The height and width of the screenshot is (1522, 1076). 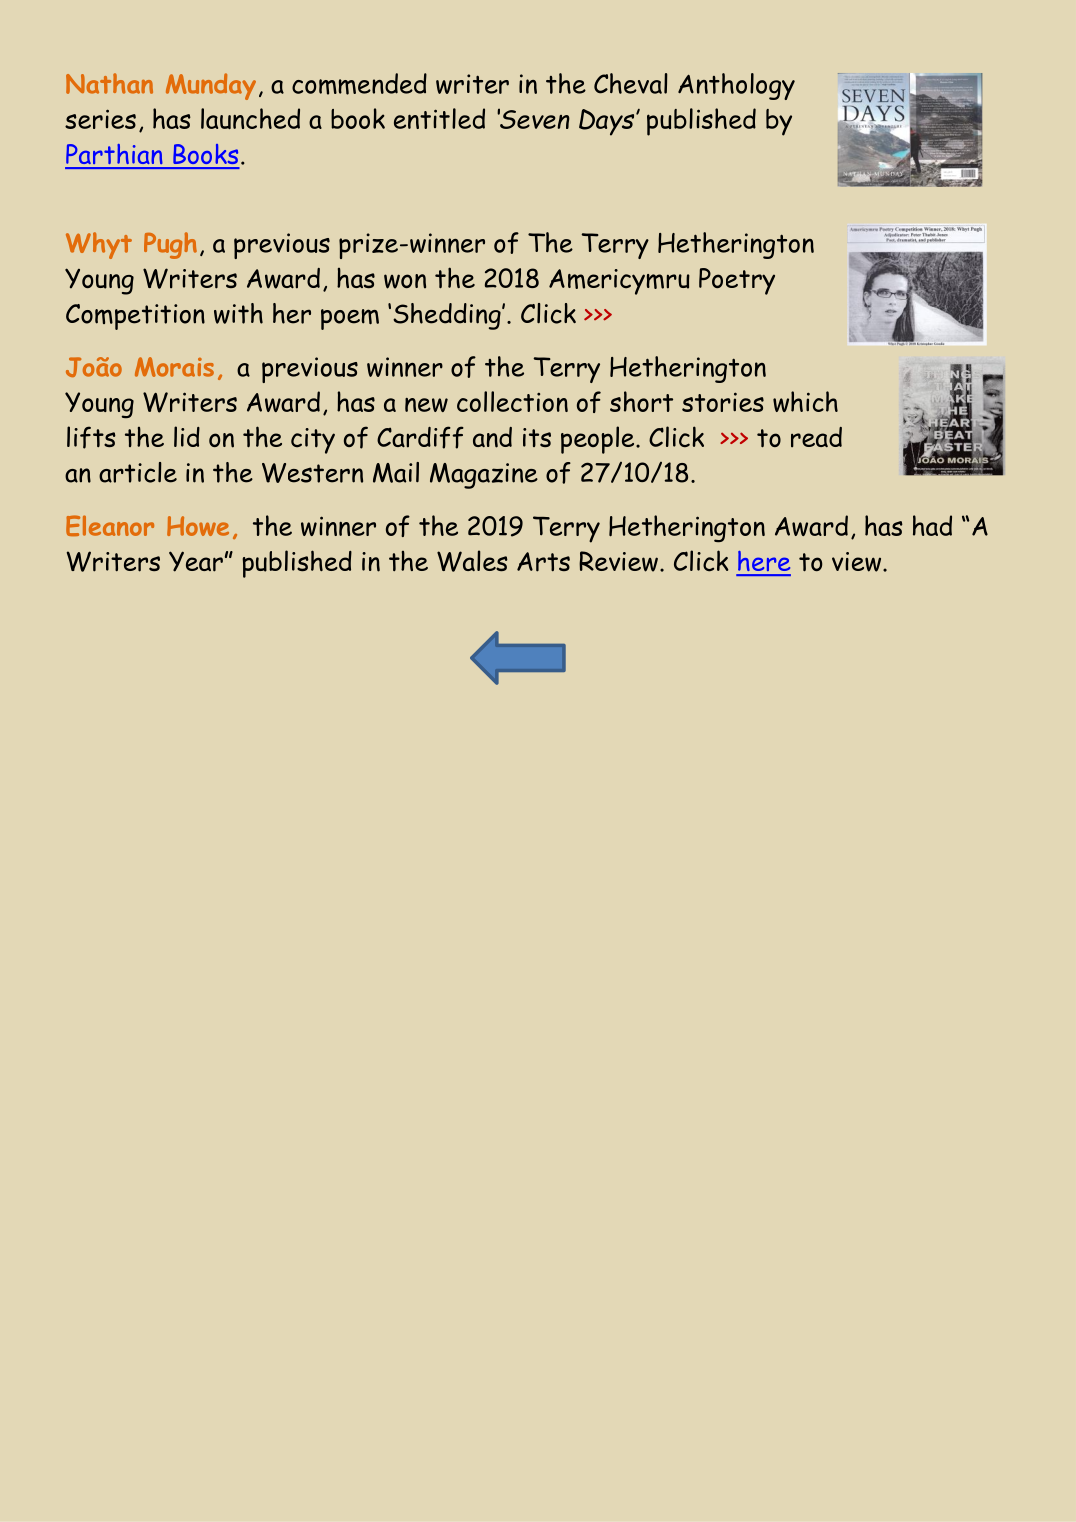 I want to click on entitled, so click(x=439, y=118).
